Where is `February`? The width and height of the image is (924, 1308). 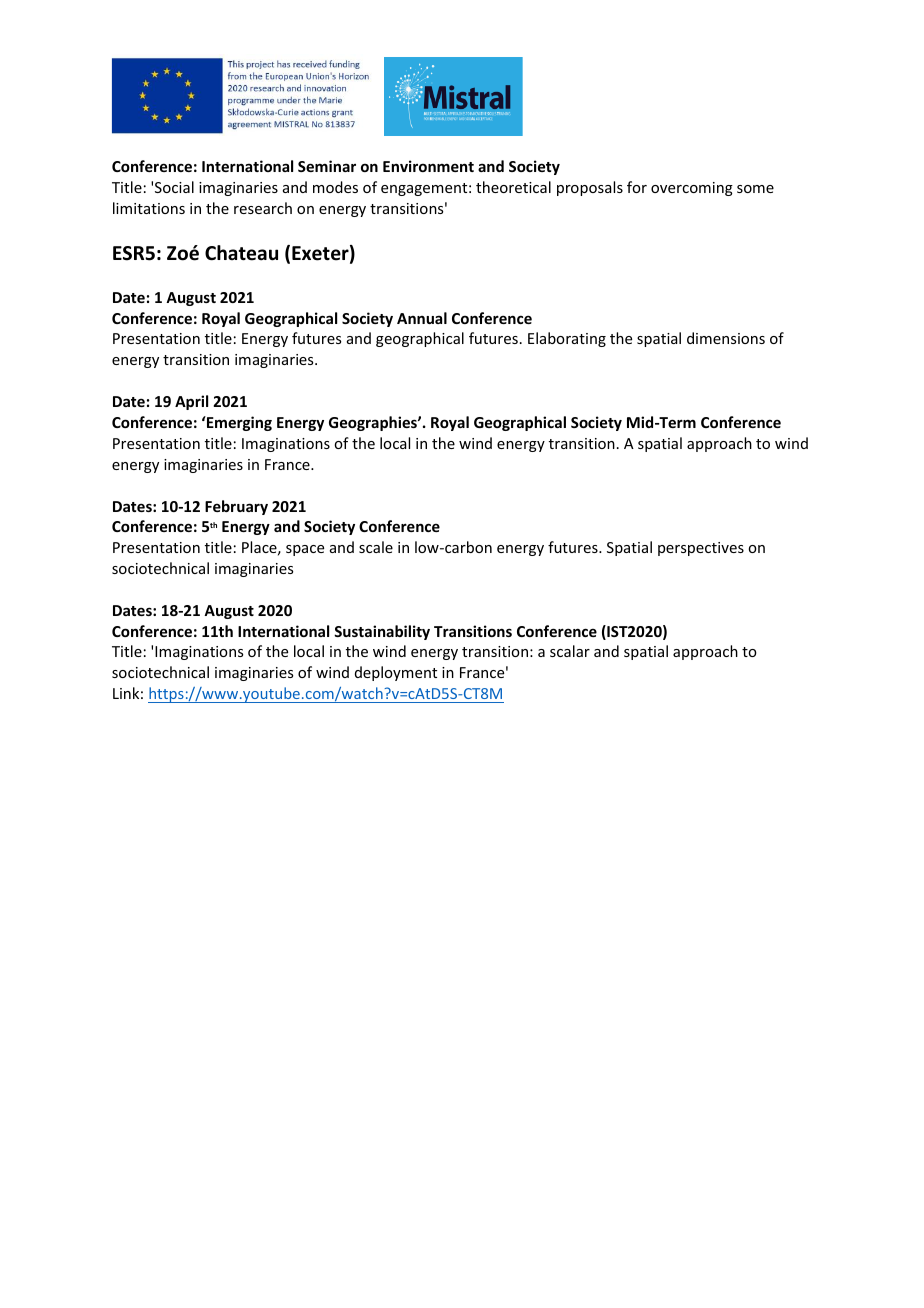
February is located at coordinates (236, 507).
